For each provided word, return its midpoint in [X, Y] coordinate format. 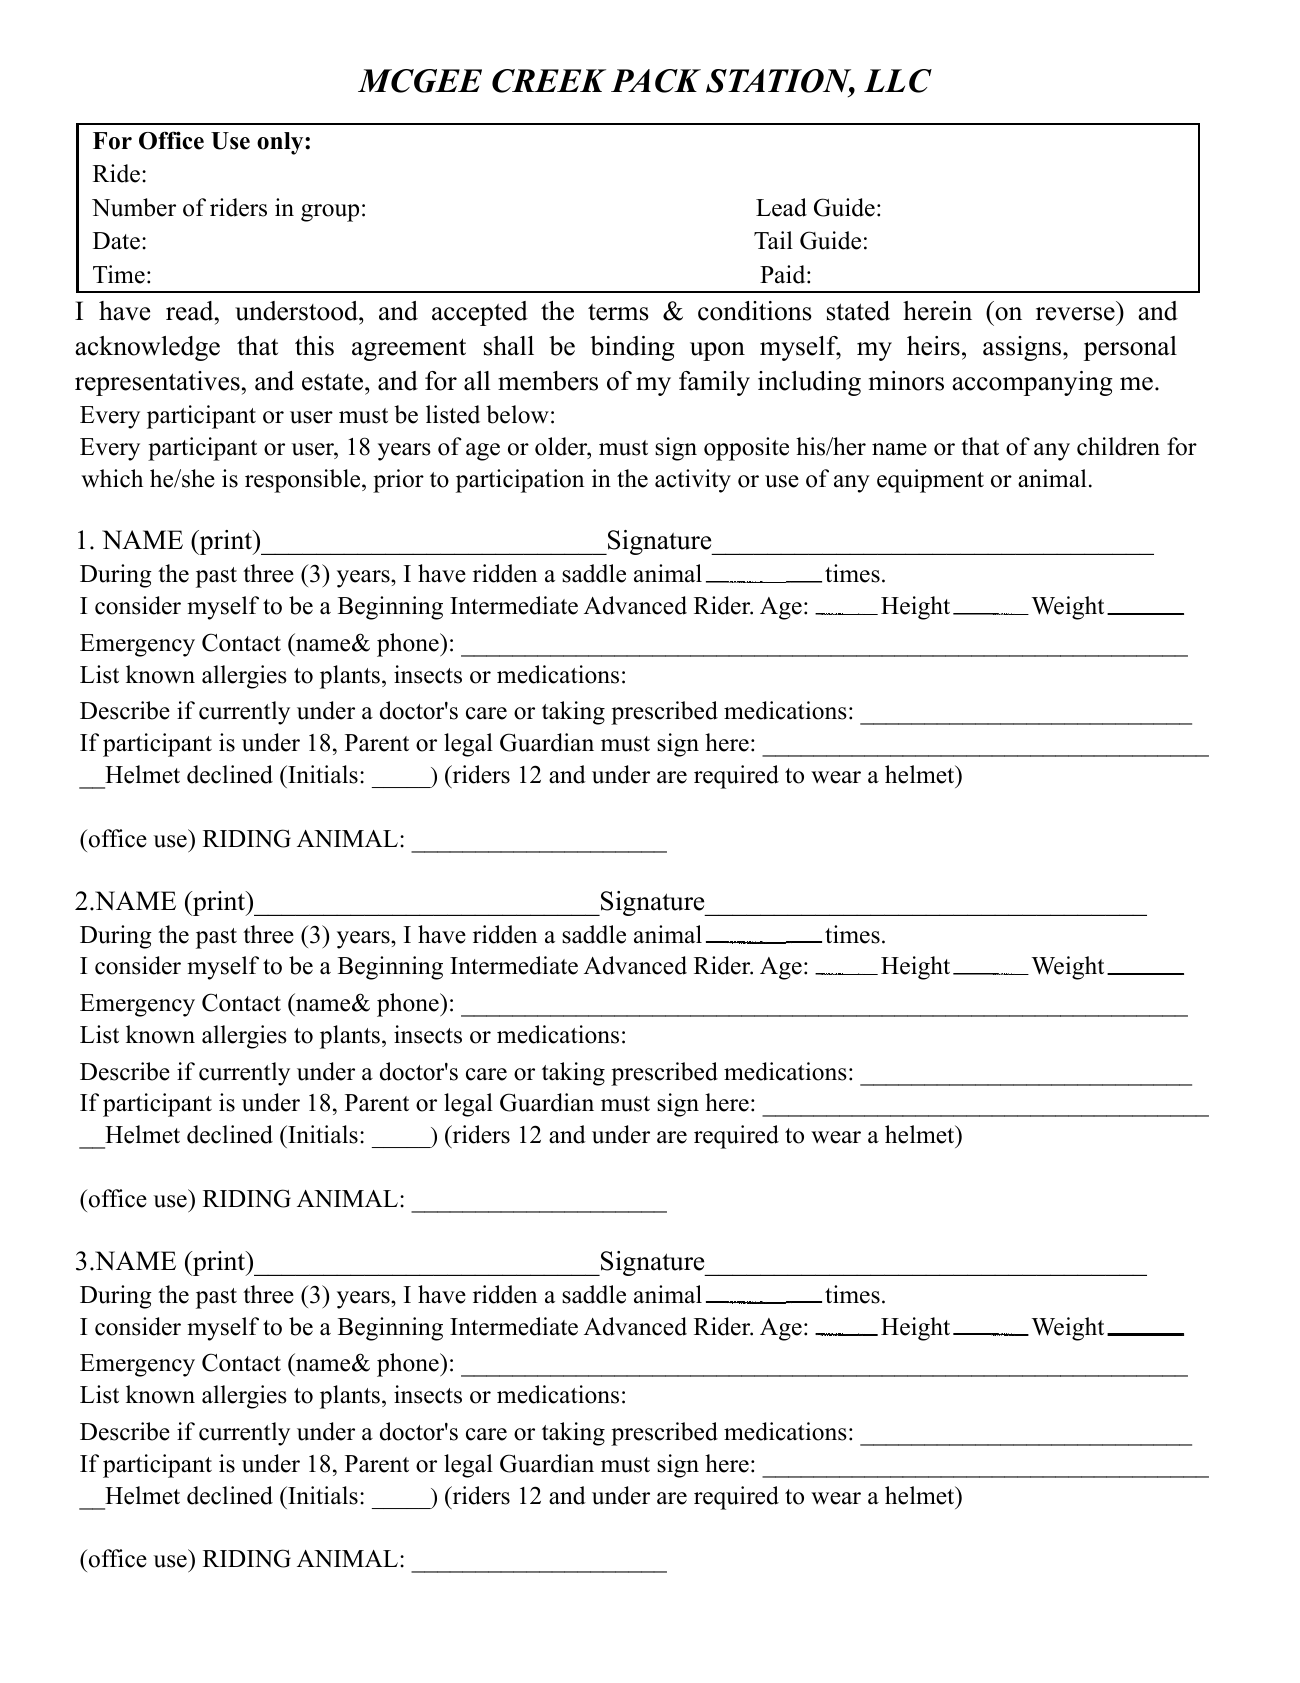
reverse [1075, 314]
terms [618, 312]
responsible [302, 481]
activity [693, 481]
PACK [656, 81]
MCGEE [420, 81]
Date [116, 241]
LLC [898, 81]
